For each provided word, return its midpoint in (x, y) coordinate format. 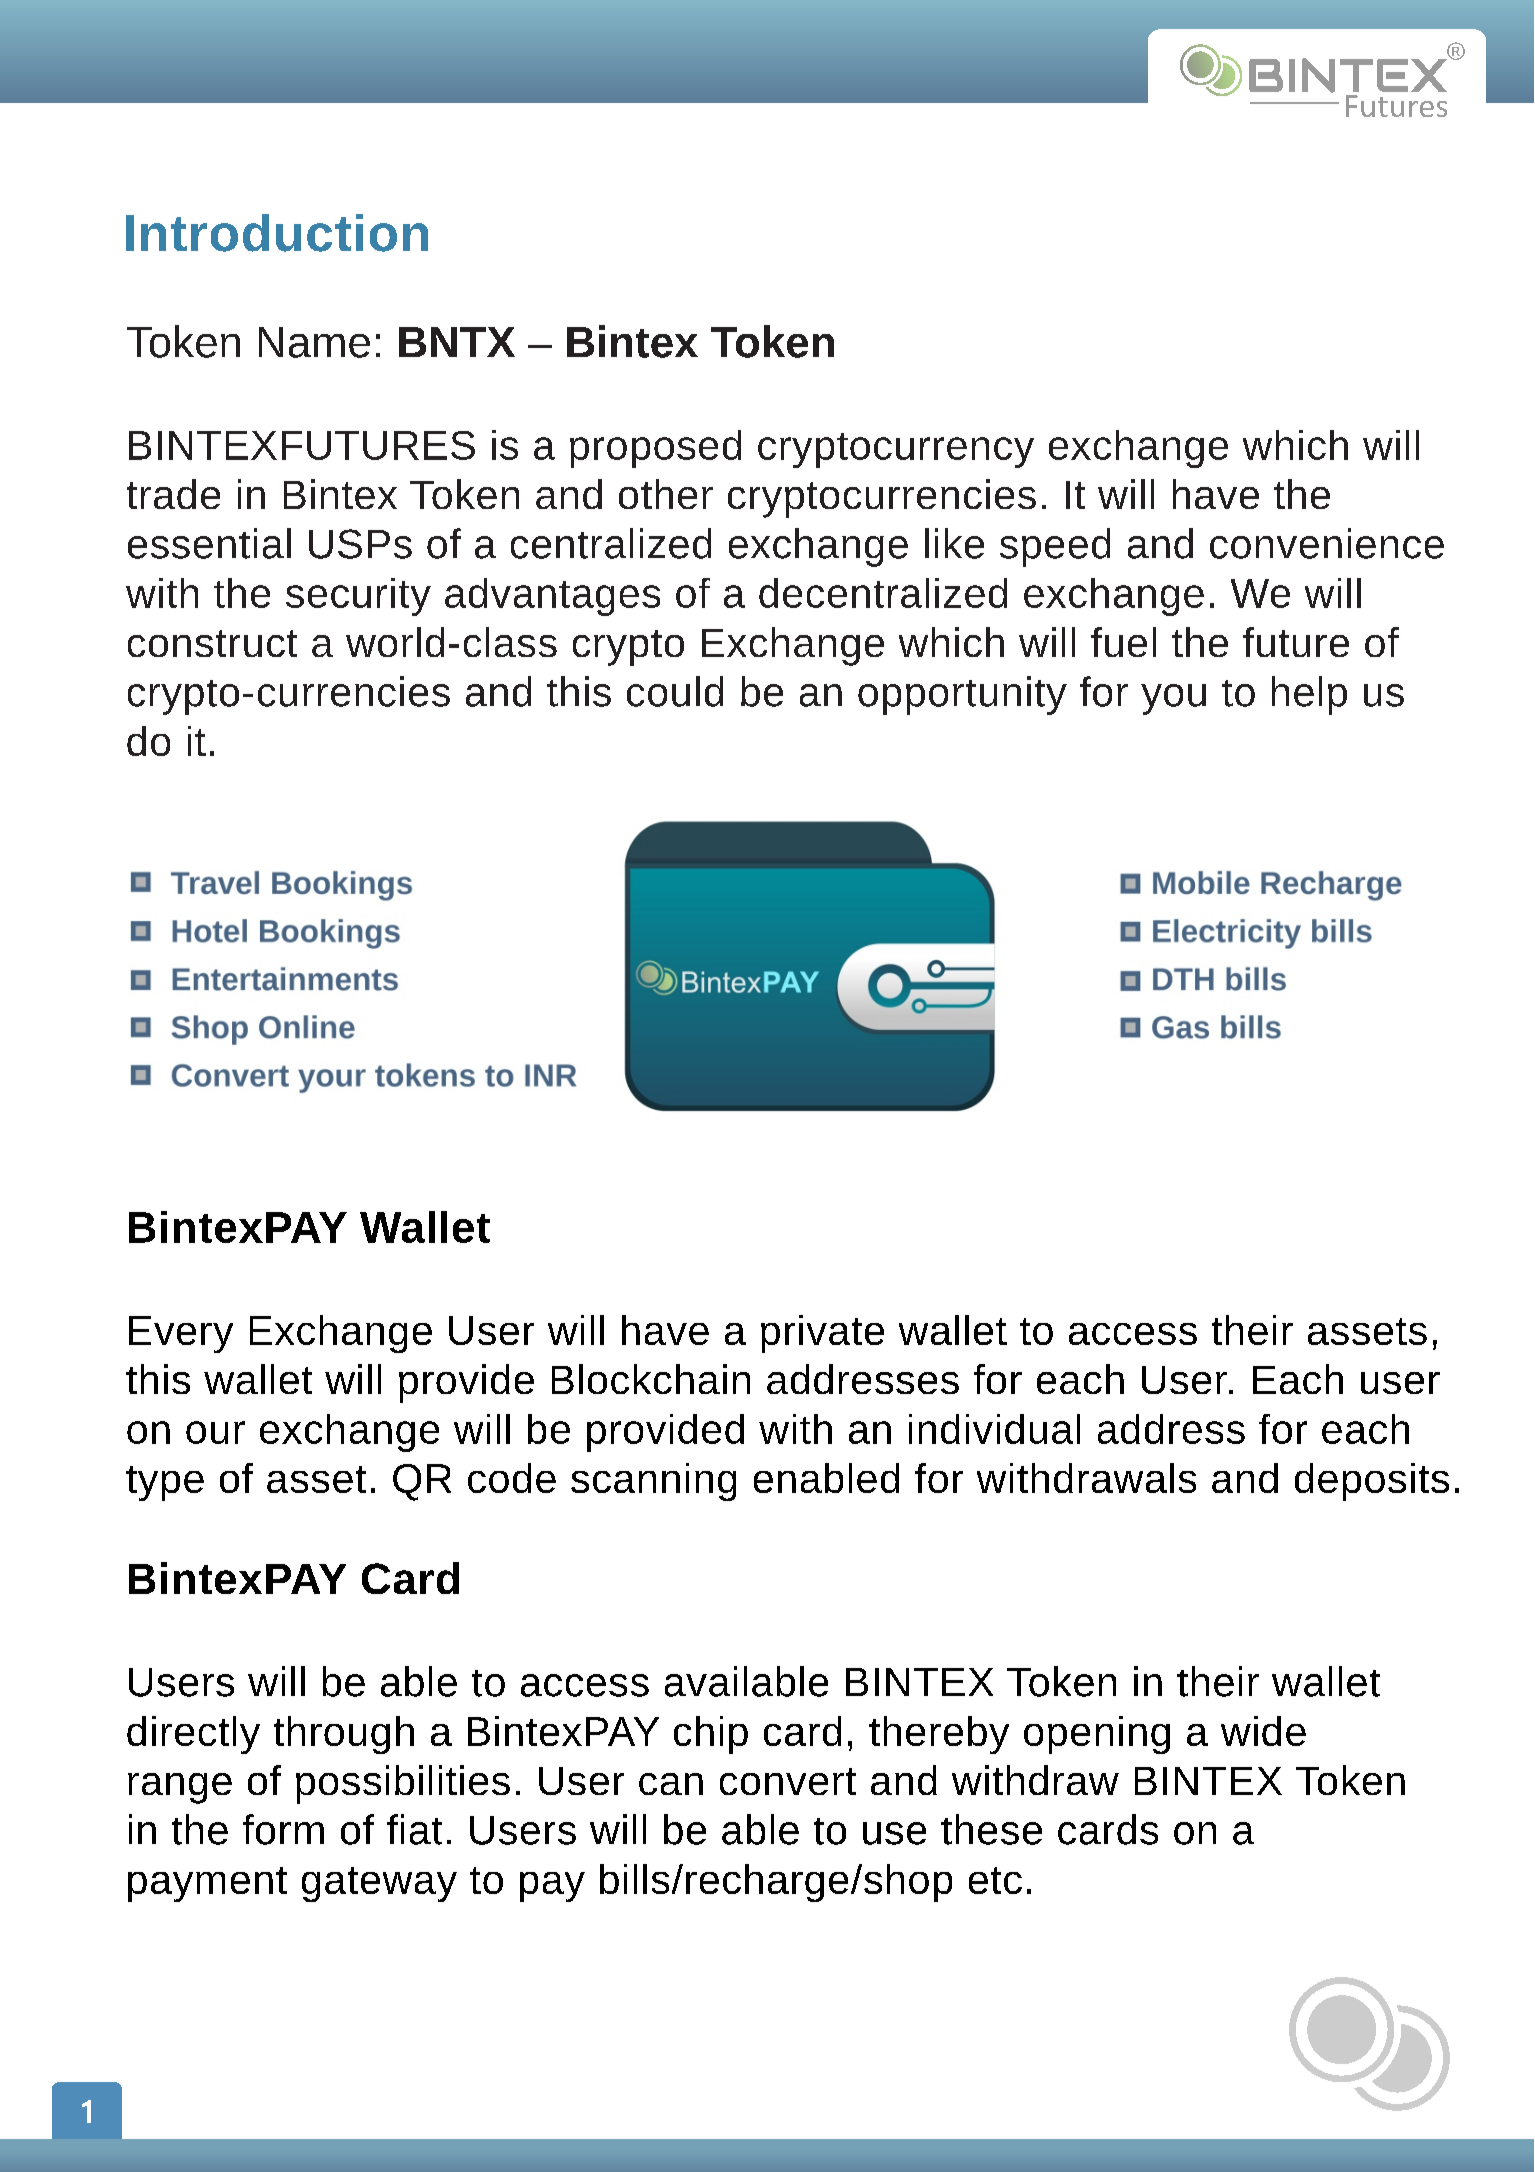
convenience (1327, 543)
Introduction (277, 233)
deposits (1372, 1482)
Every (181, 1334)
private (822, 1334)
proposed (655, 449)
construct (212, 643)
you (1173, 699)
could (675, 691)
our (215, 1432)
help (1309, 695)
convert (788, 1781)
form (283, 1829)
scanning (653, 1482)
